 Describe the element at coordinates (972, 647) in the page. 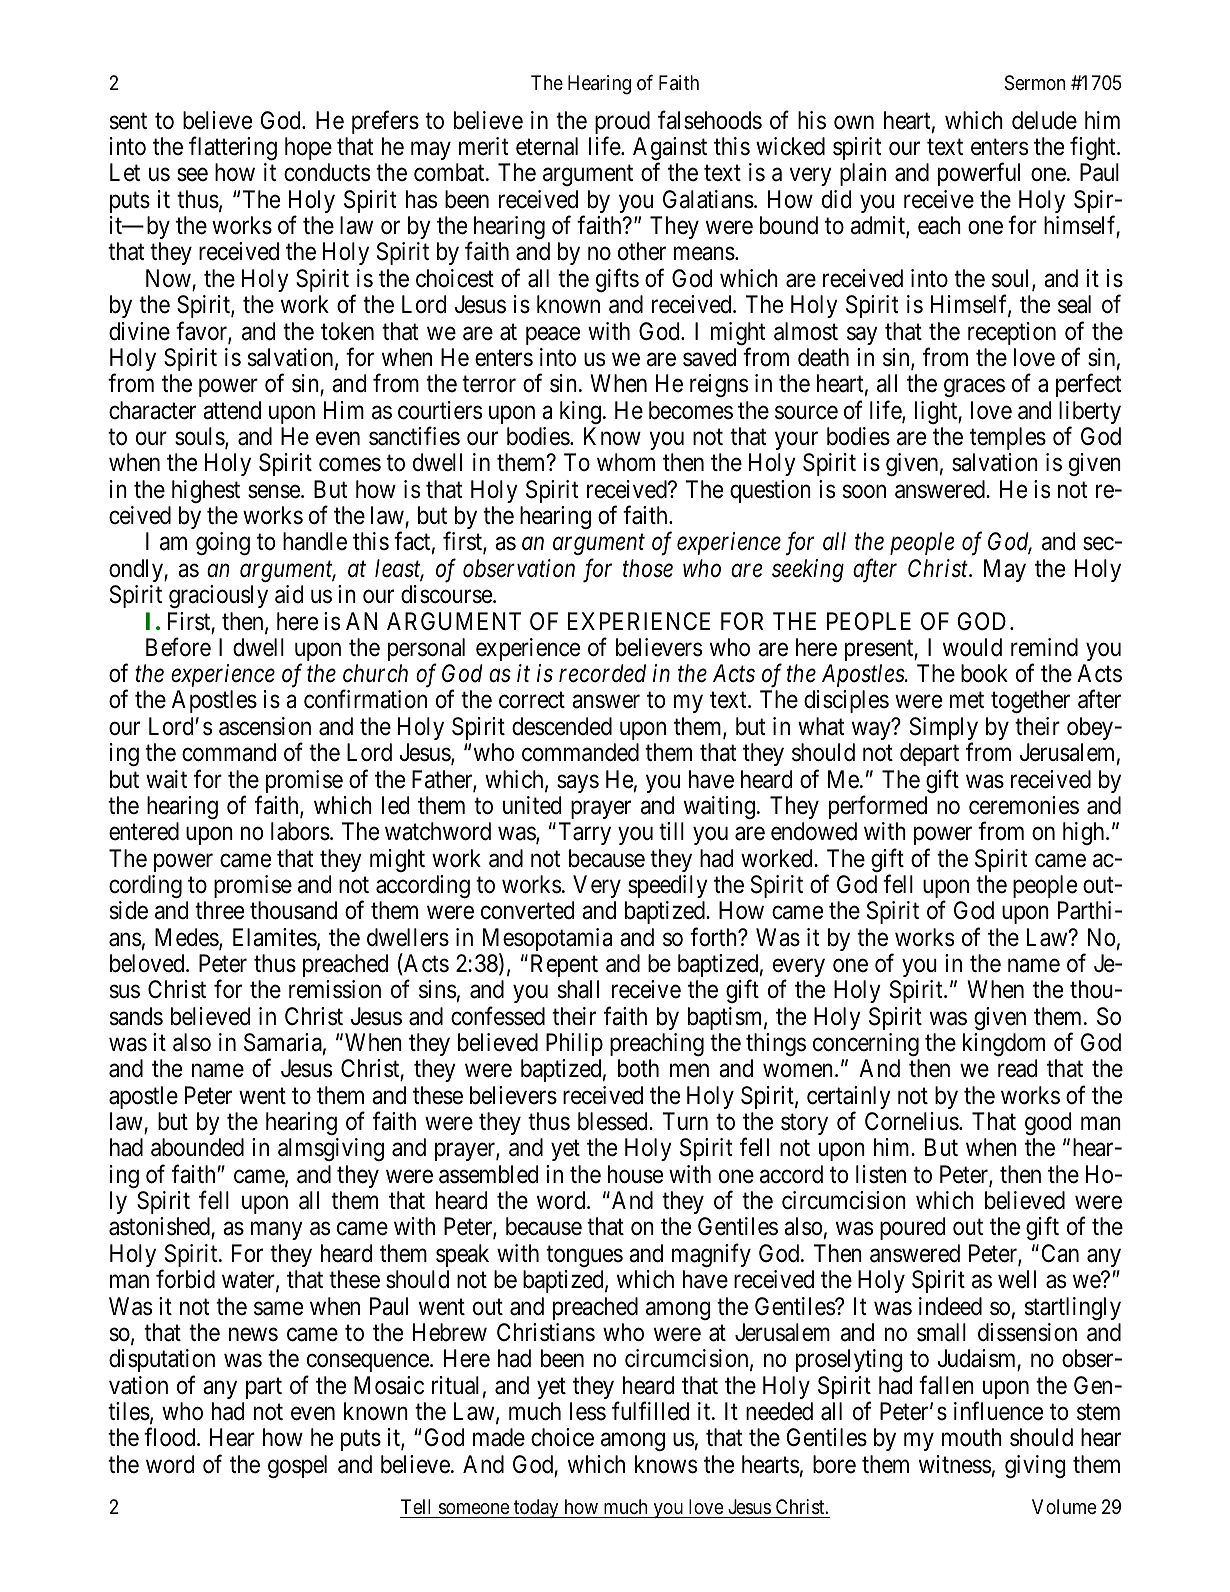

I see `would` at that location.
